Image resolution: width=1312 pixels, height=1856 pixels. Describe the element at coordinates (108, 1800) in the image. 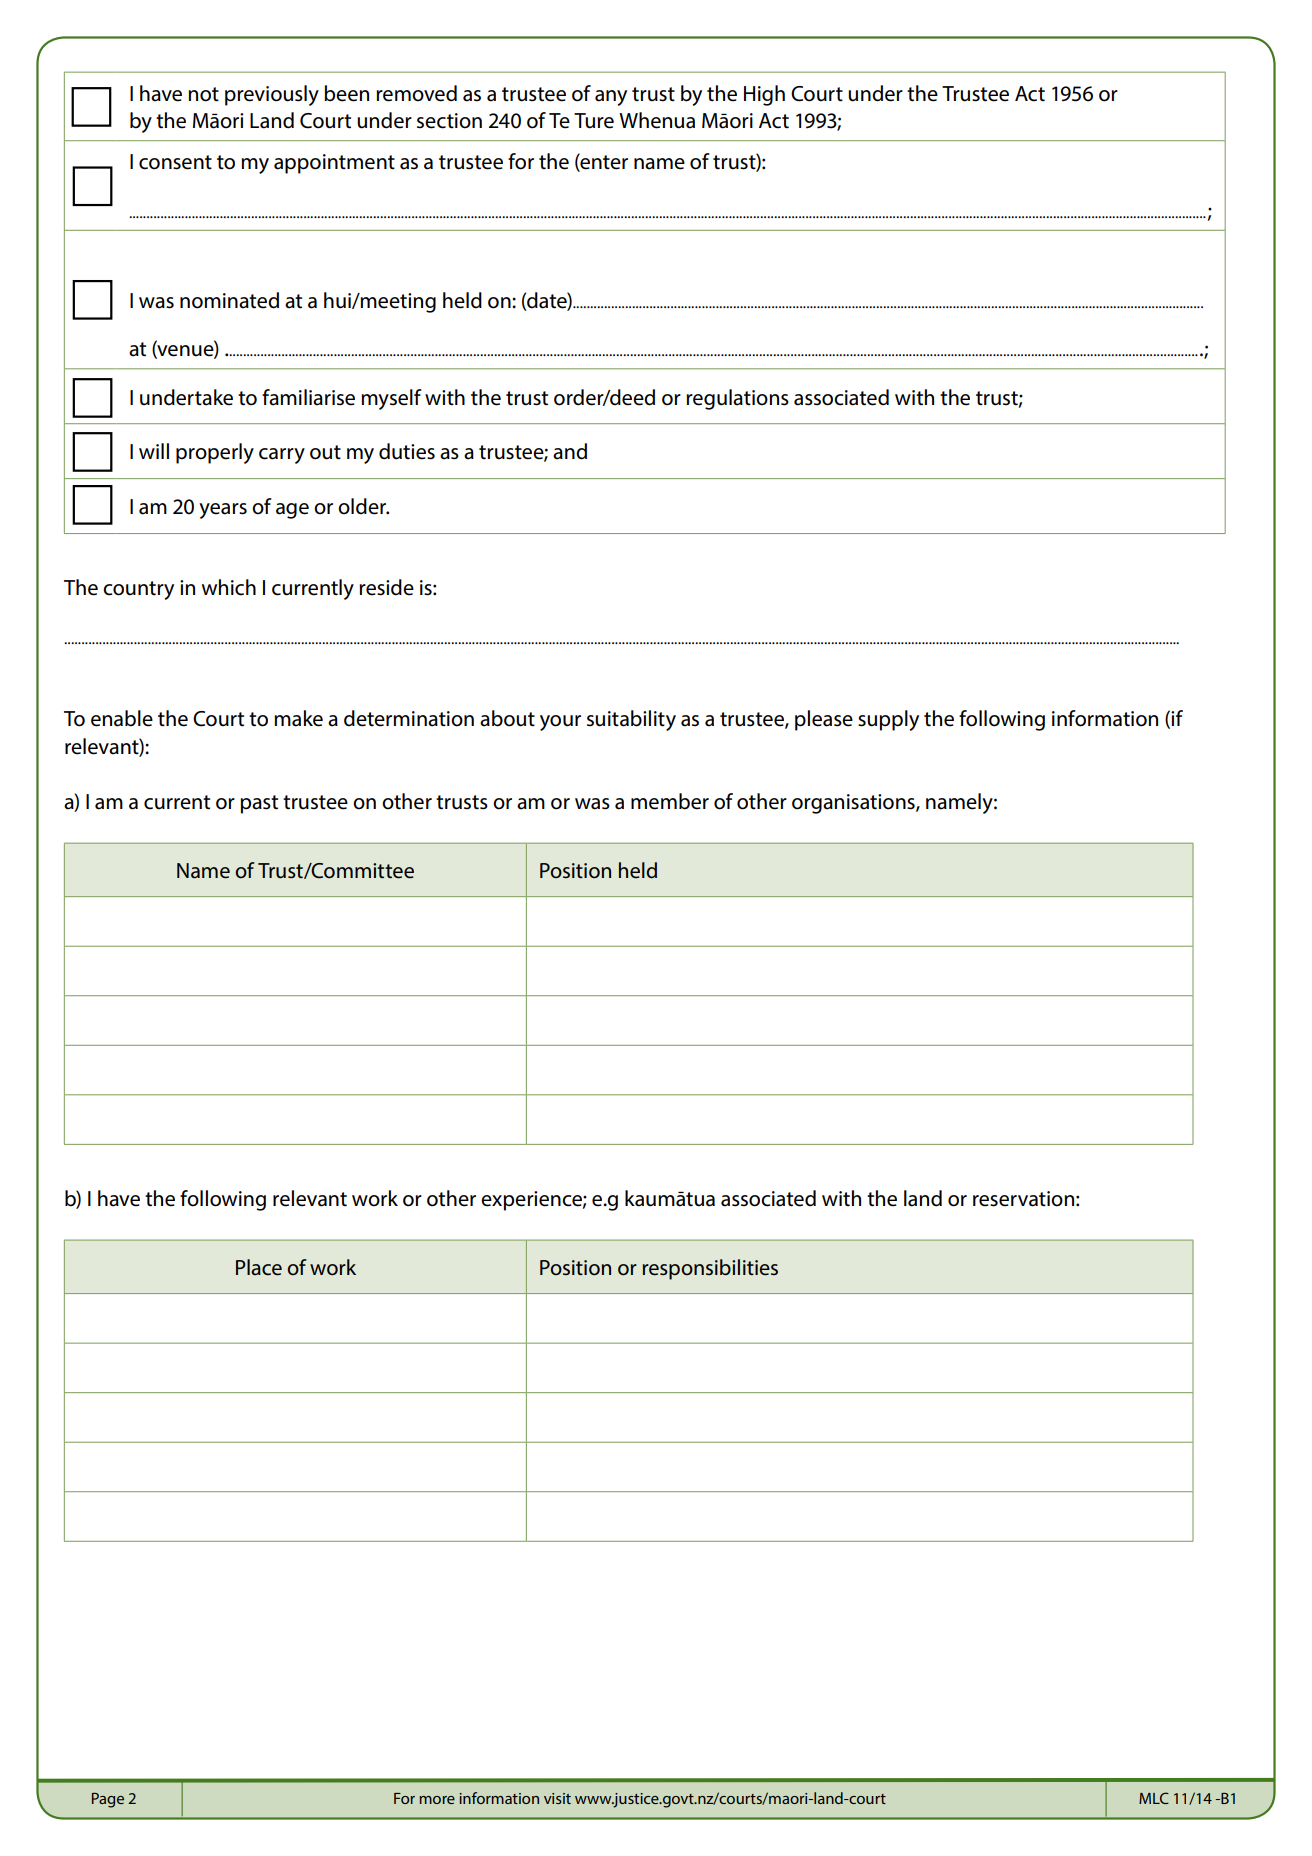

I see `Page` at that location.
